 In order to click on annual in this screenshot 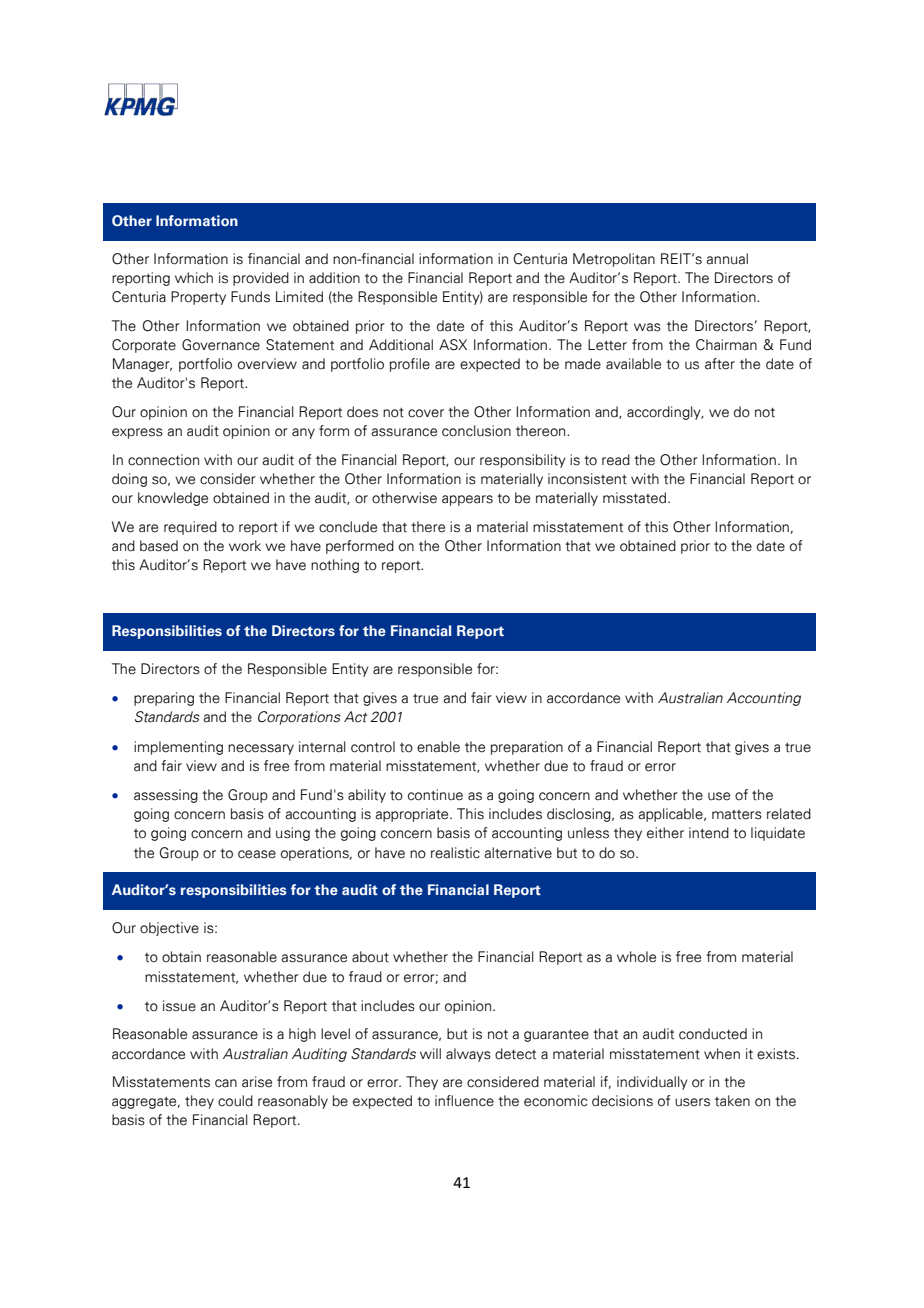, I will do `click(727, 259)`.
